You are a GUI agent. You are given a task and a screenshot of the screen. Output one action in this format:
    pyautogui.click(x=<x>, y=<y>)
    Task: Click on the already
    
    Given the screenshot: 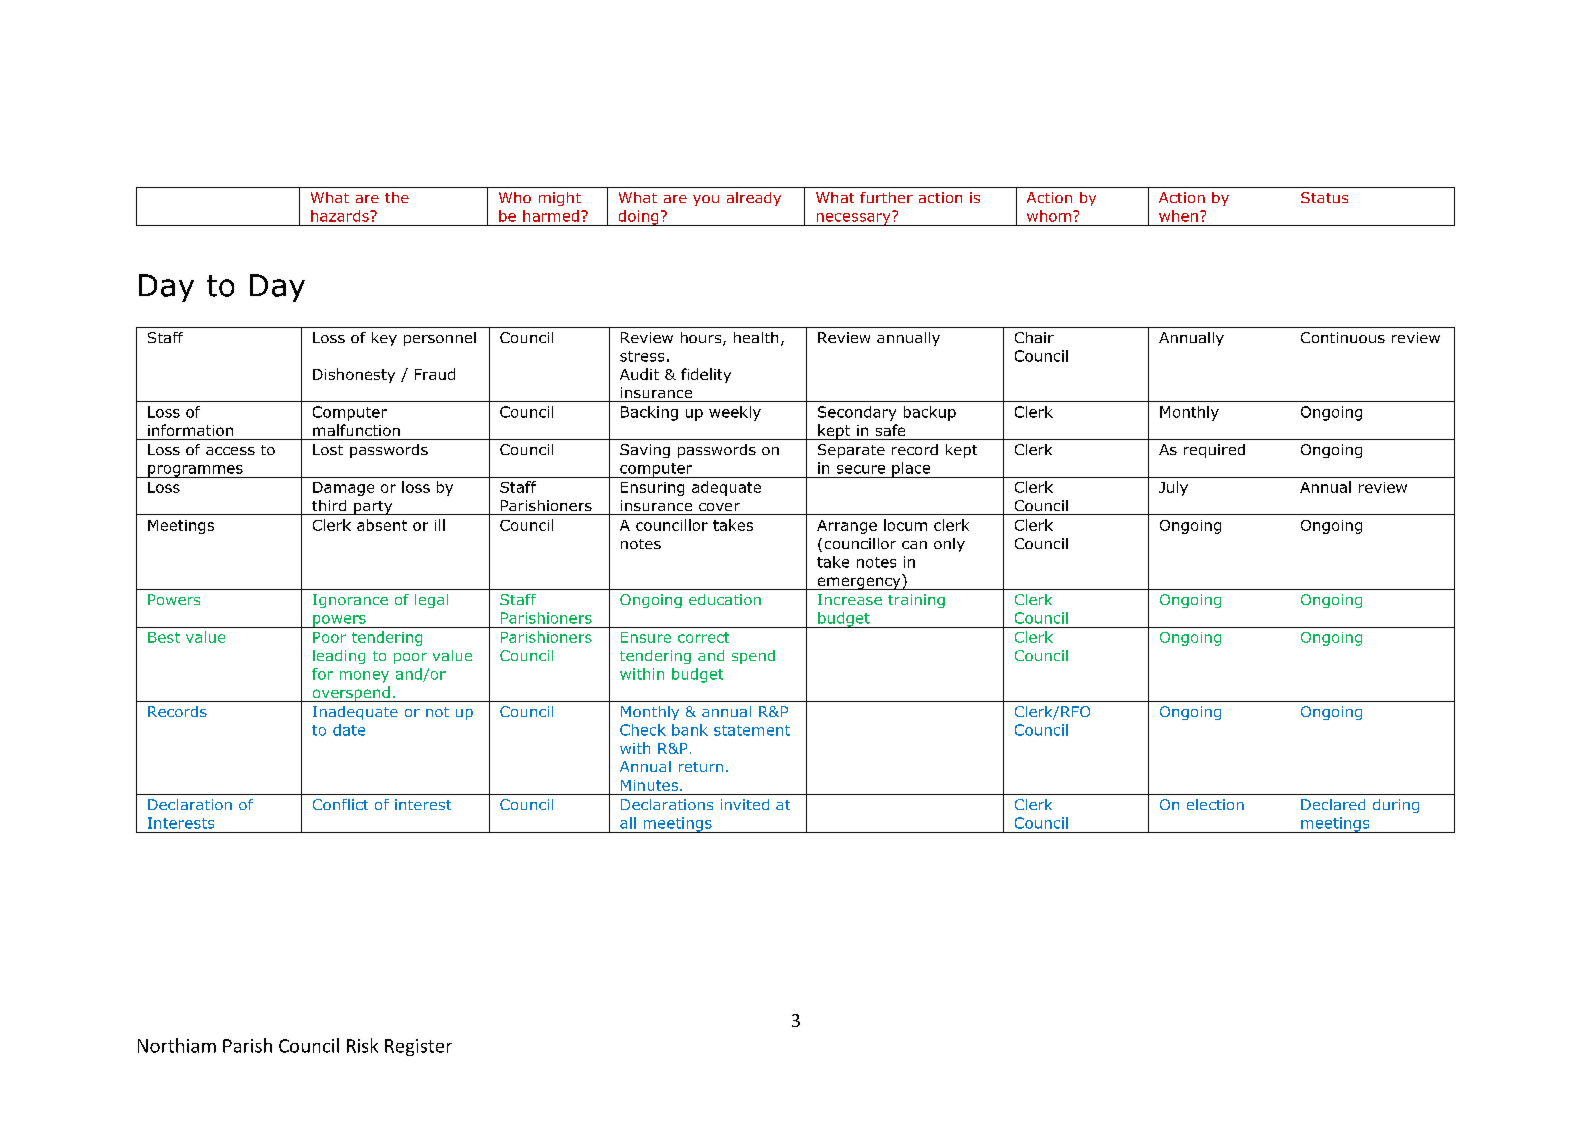 What is the action you would take?
    pyautogui.click(x=754, y=199)
